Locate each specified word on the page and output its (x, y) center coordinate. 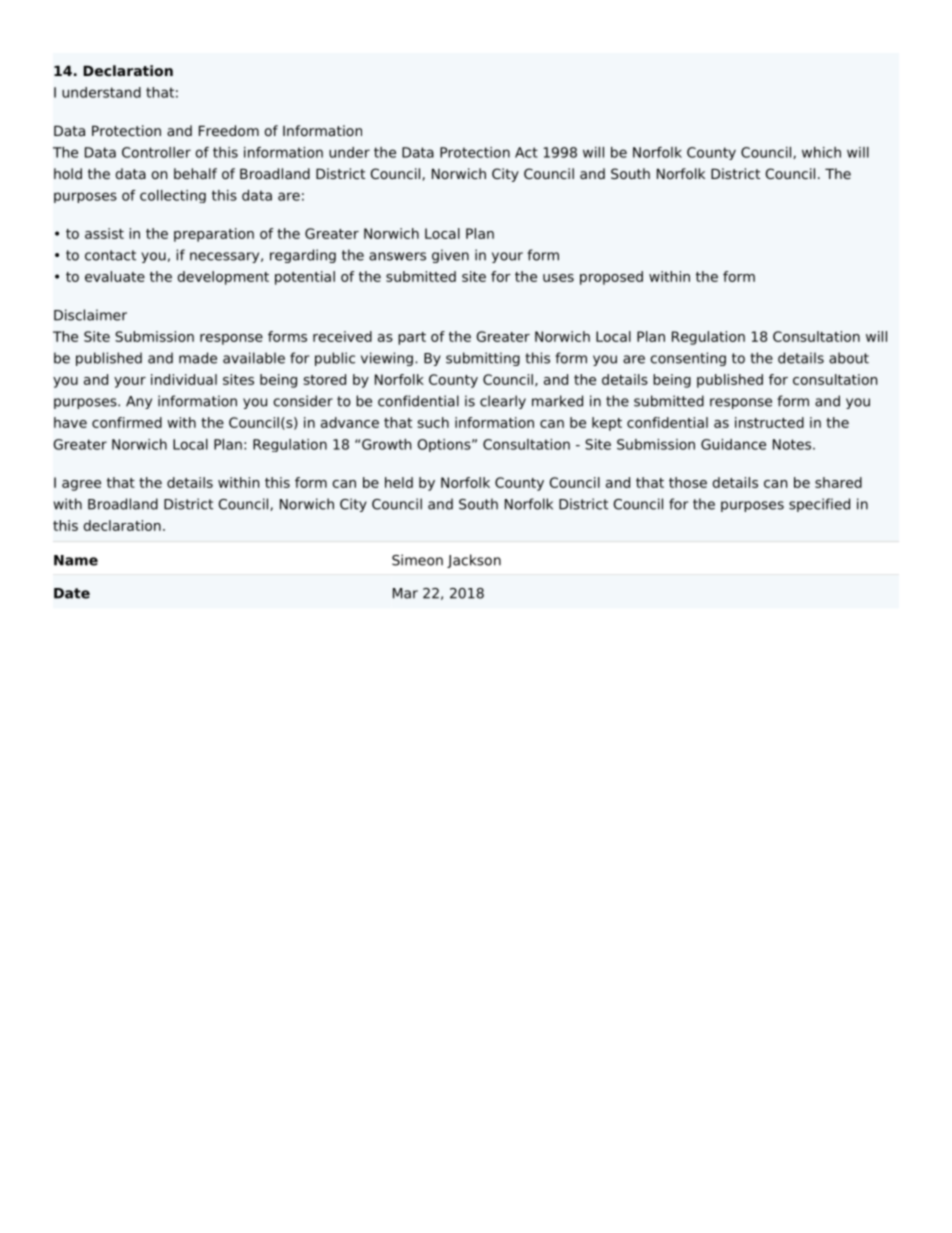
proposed (611, 278)
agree (81, 485)
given (450, 256)
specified (819, 505)
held (399, 482)
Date (72, 593)
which (821, 152)
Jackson (474, 561)
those (688, 482)
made (198, 358)
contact (110, 255)
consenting (688, 359)
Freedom (229, 130)
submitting (483, 359)
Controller (156, 152)
